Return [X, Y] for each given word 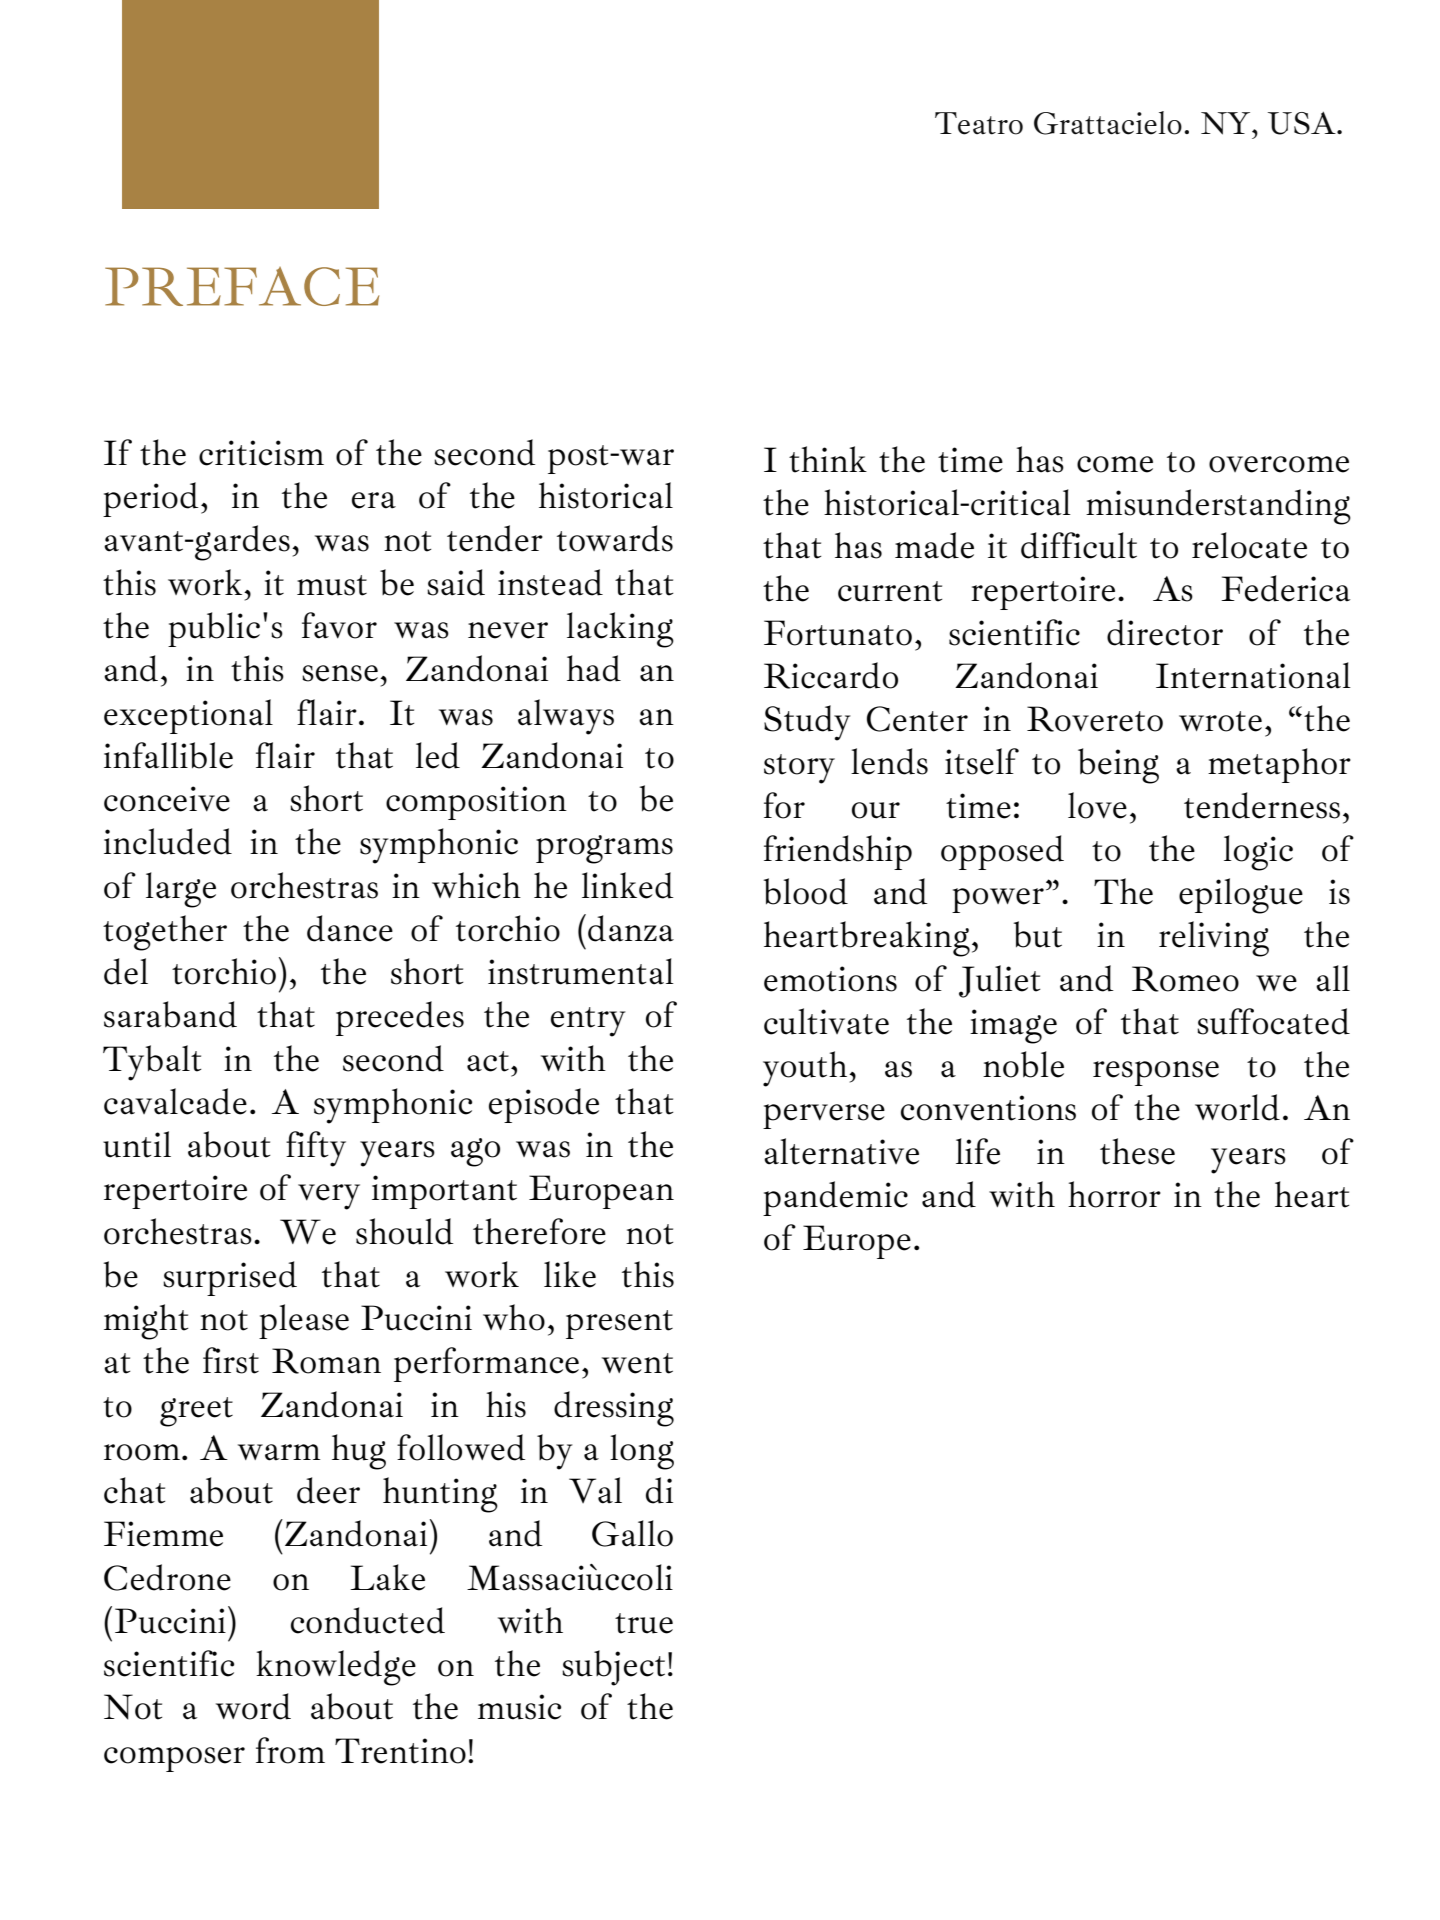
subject [613, 1668]
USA [1303, 123]
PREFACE [242, 286]
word [253, 1706]
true [644, 1623]
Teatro [979, 123]
